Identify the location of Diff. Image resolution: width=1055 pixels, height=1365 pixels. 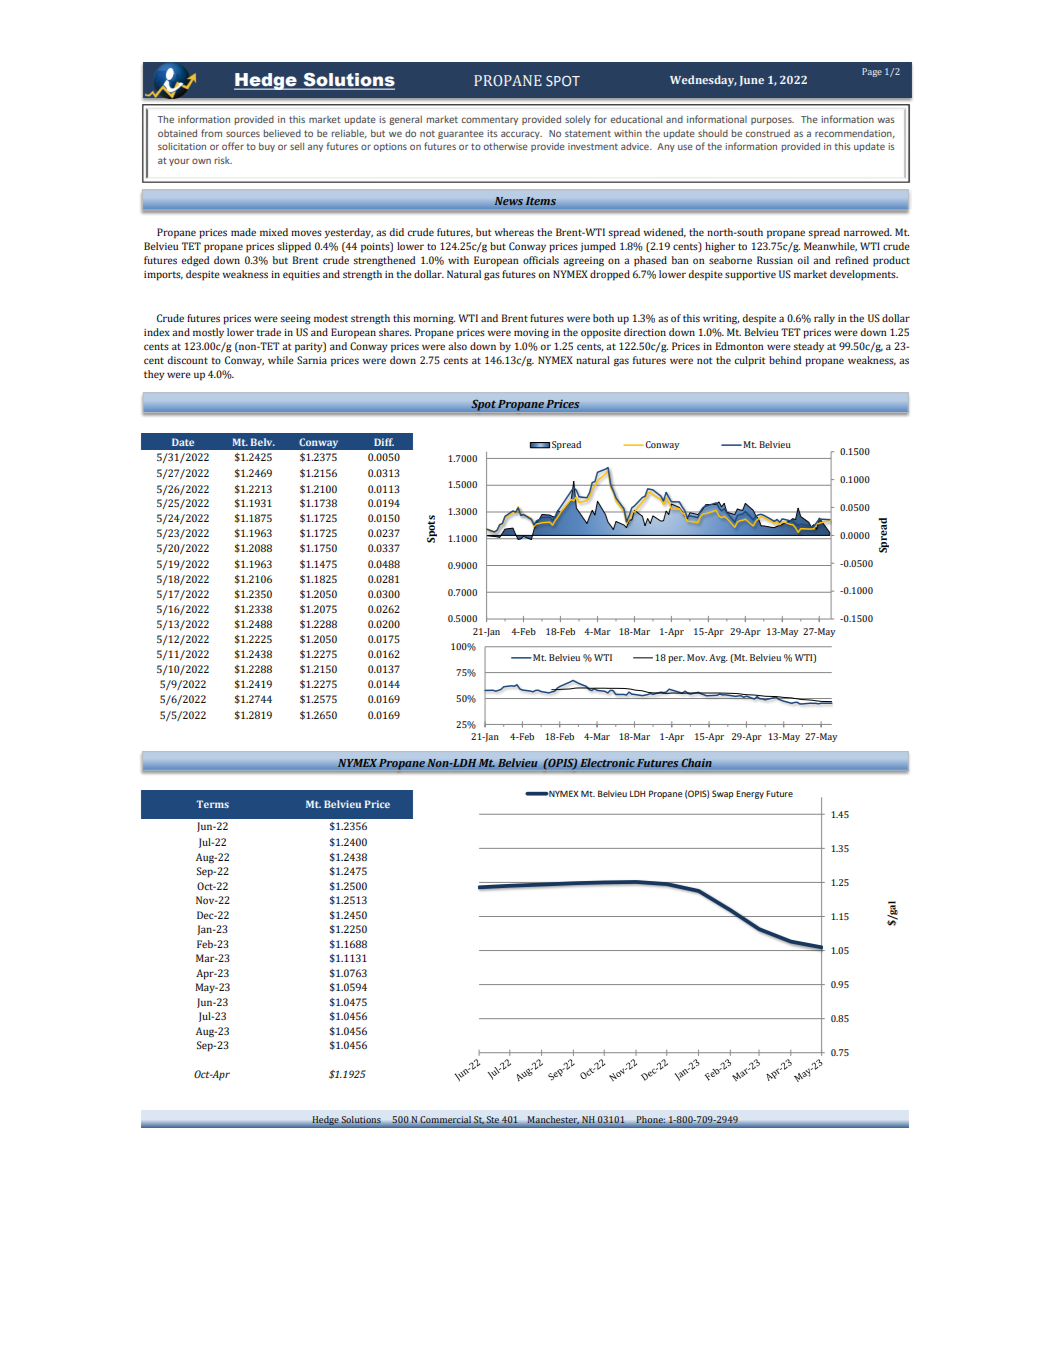
(384, 442).
